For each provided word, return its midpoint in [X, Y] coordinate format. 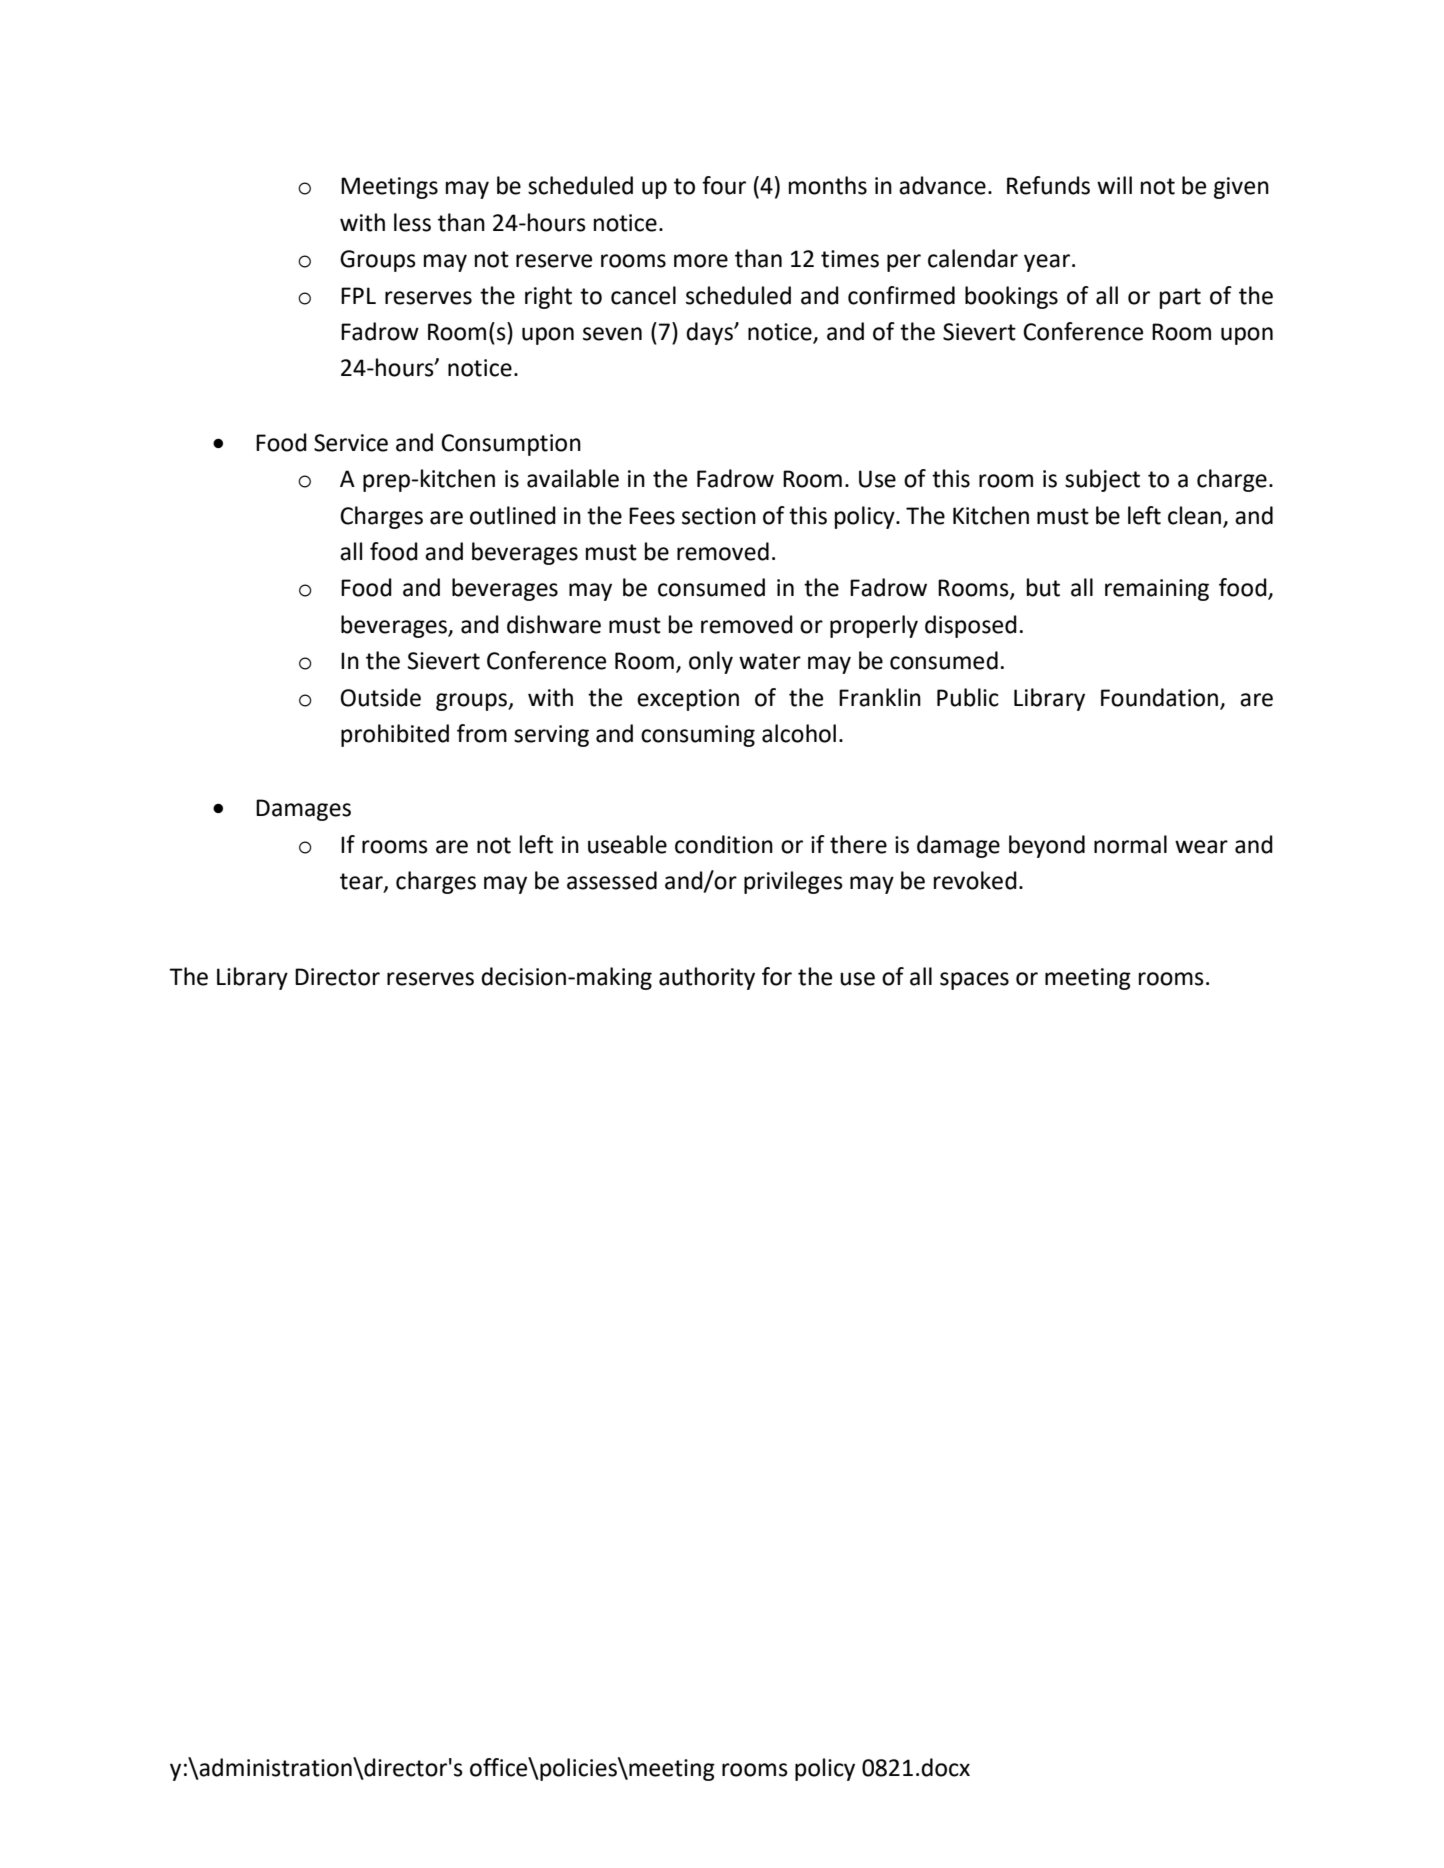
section [719, 516]
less [412, 222]
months [828, 185]
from [482, 733]
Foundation [1159, 697]
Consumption [511, 445]
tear [362, 882]
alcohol [799, 733]
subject [1102, 480]
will [1114, 185]
